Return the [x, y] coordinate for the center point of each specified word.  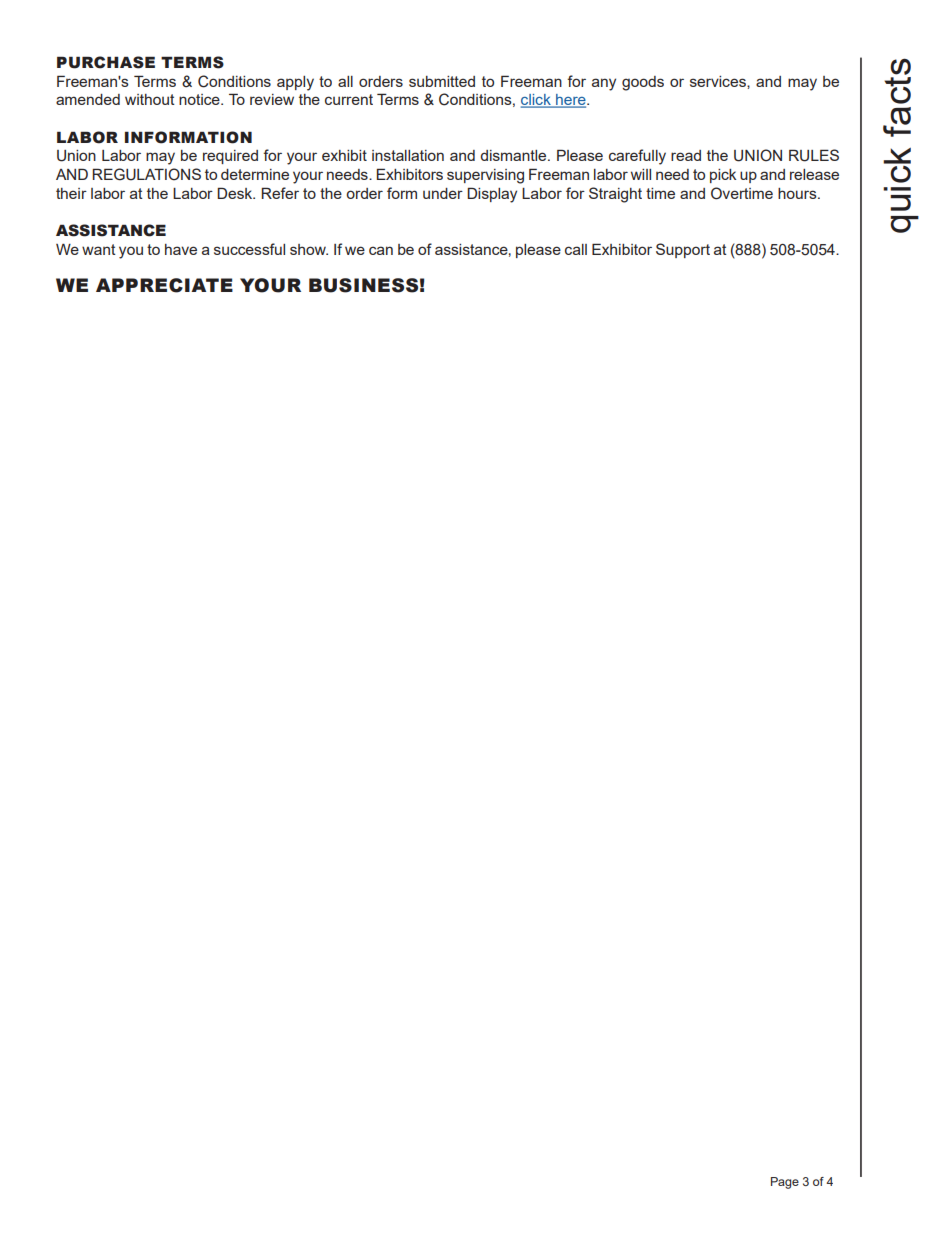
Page [785, 1183]
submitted [442, 81]
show [309, 249]
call [576, 249]
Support [683, 250]
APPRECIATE [164, 285]
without [150, 99]
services [719, 81]
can [381, 250]
